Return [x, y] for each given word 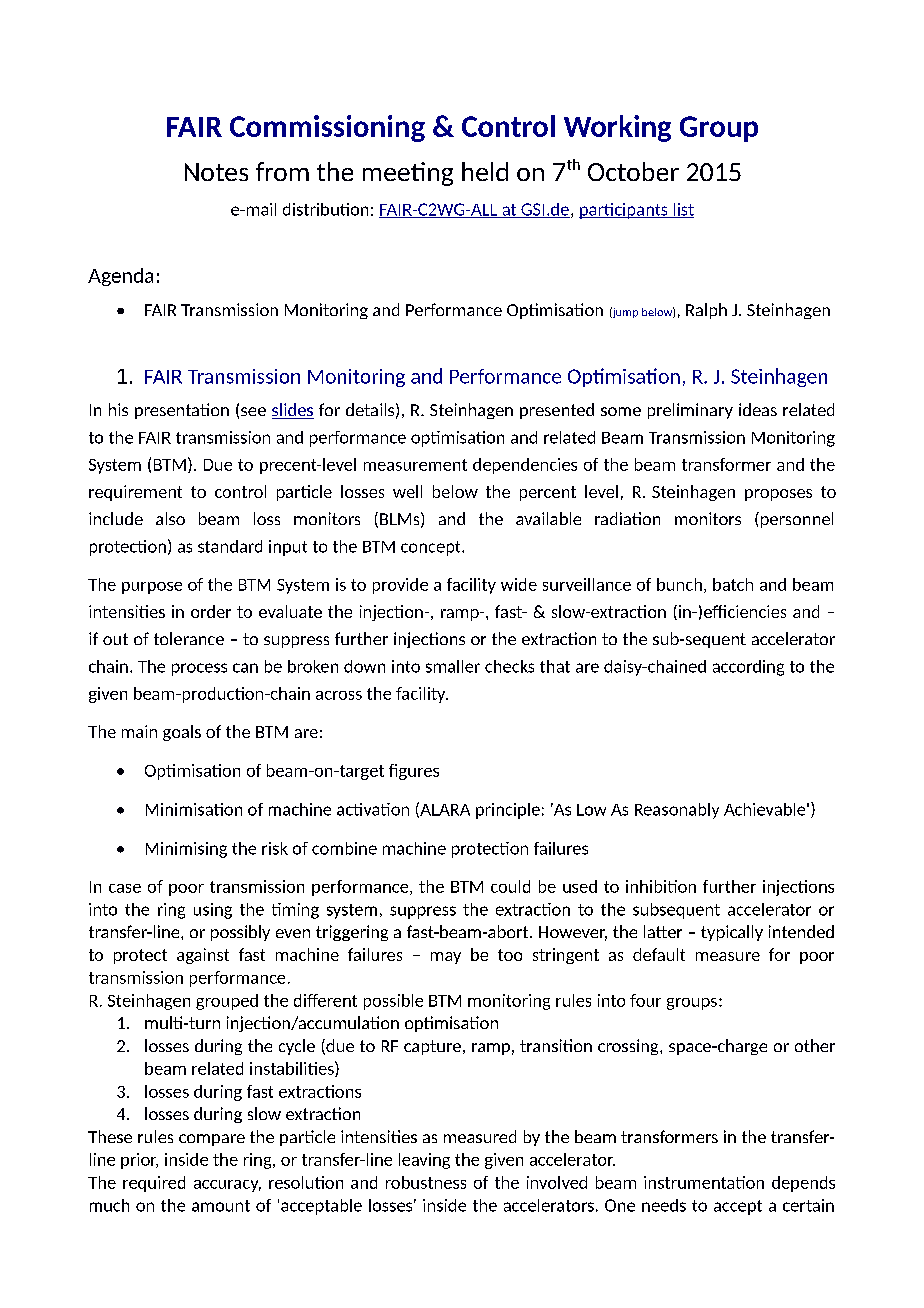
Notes [216, 172]
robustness [426, 1182]
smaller [453, 666]
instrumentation [704, 1182]
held [485, 171]
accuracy [227, 1186]
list [682, 210]
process [199, 669]
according [748, 668]
